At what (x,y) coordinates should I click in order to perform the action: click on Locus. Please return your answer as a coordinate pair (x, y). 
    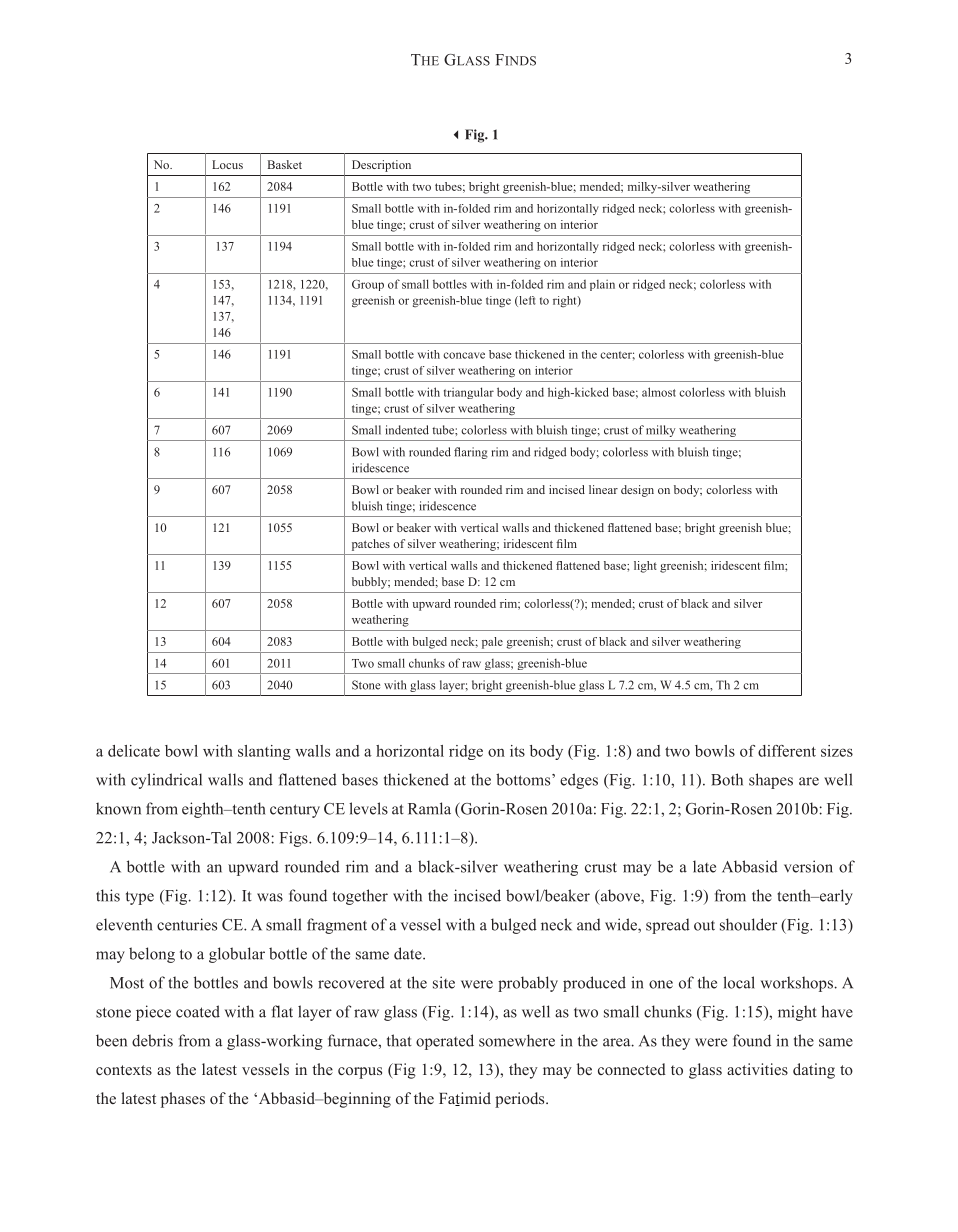
    Looking at the image, I should click on (227, 164).
